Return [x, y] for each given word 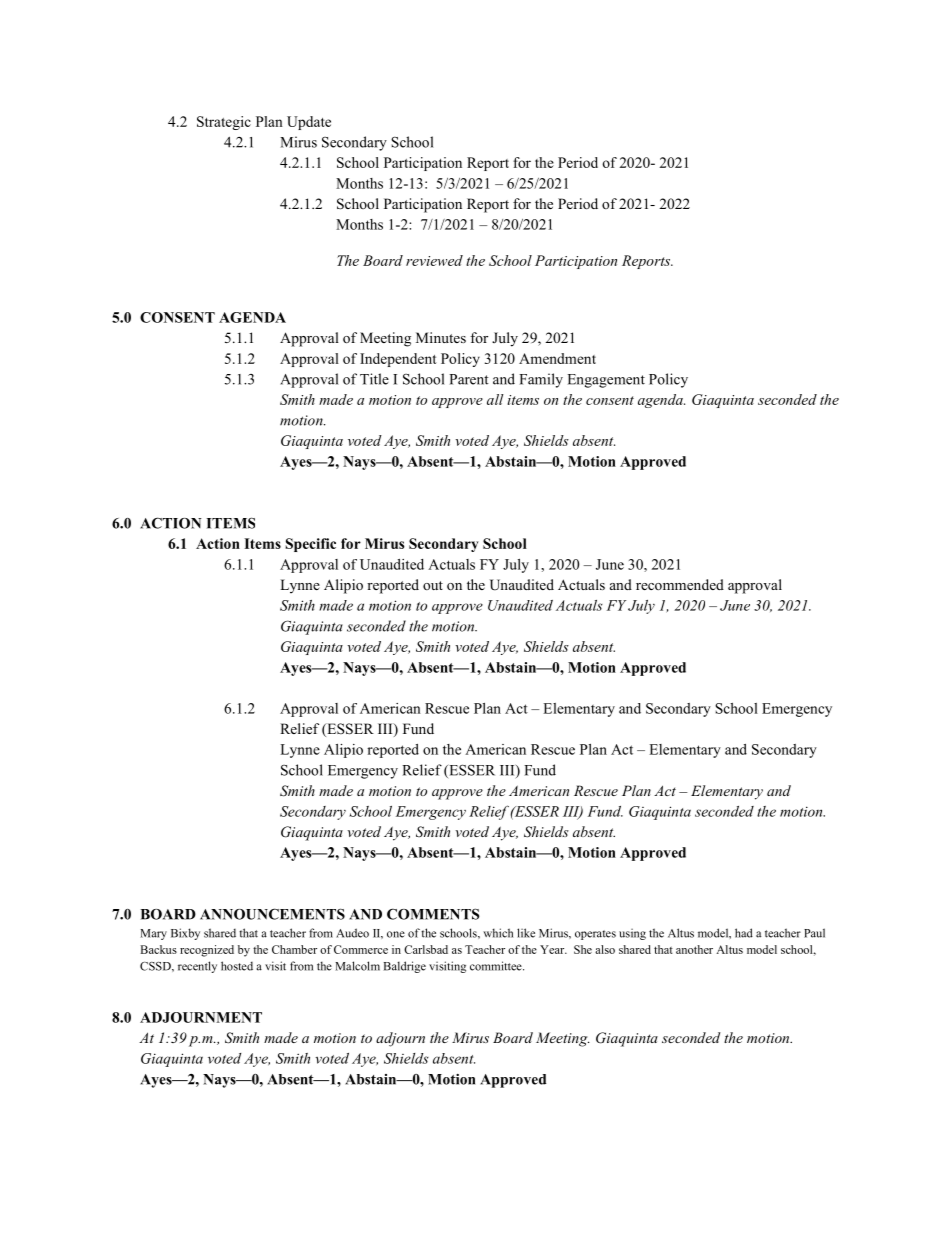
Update [309, 123]
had [744, 933]
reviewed [434, 260]
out [433, 585]
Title [374, 379]
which [498, 933]
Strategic [224, 123]
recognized [207, 951]
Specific [310, 545]
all [495, 399]
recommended [680, 584]
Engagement [606, 381]
